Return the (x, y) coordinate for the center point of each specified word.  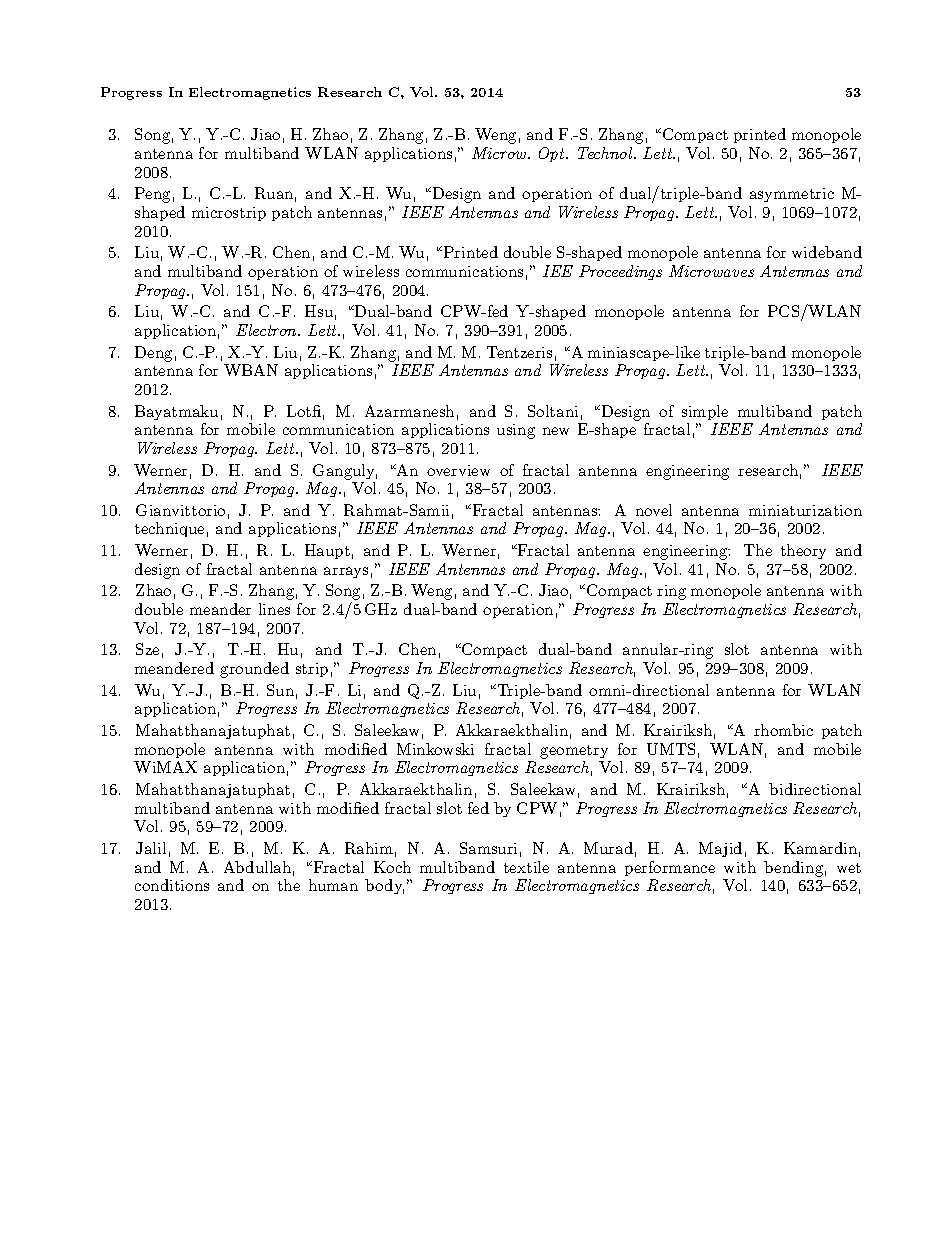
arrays (346, 572)
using (516, 431)
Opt (553, 154)
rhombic (783, 730)
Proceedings (620, 272)
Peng (152, 195)
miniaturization (805, 510)
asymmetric (792, 195)
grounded (254, 670)
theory (803, 551)
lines (274, 609)
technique (169, 529)
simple (705, 412)
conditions (172, 885)
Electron (267, 330)
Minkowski (435, 749)
